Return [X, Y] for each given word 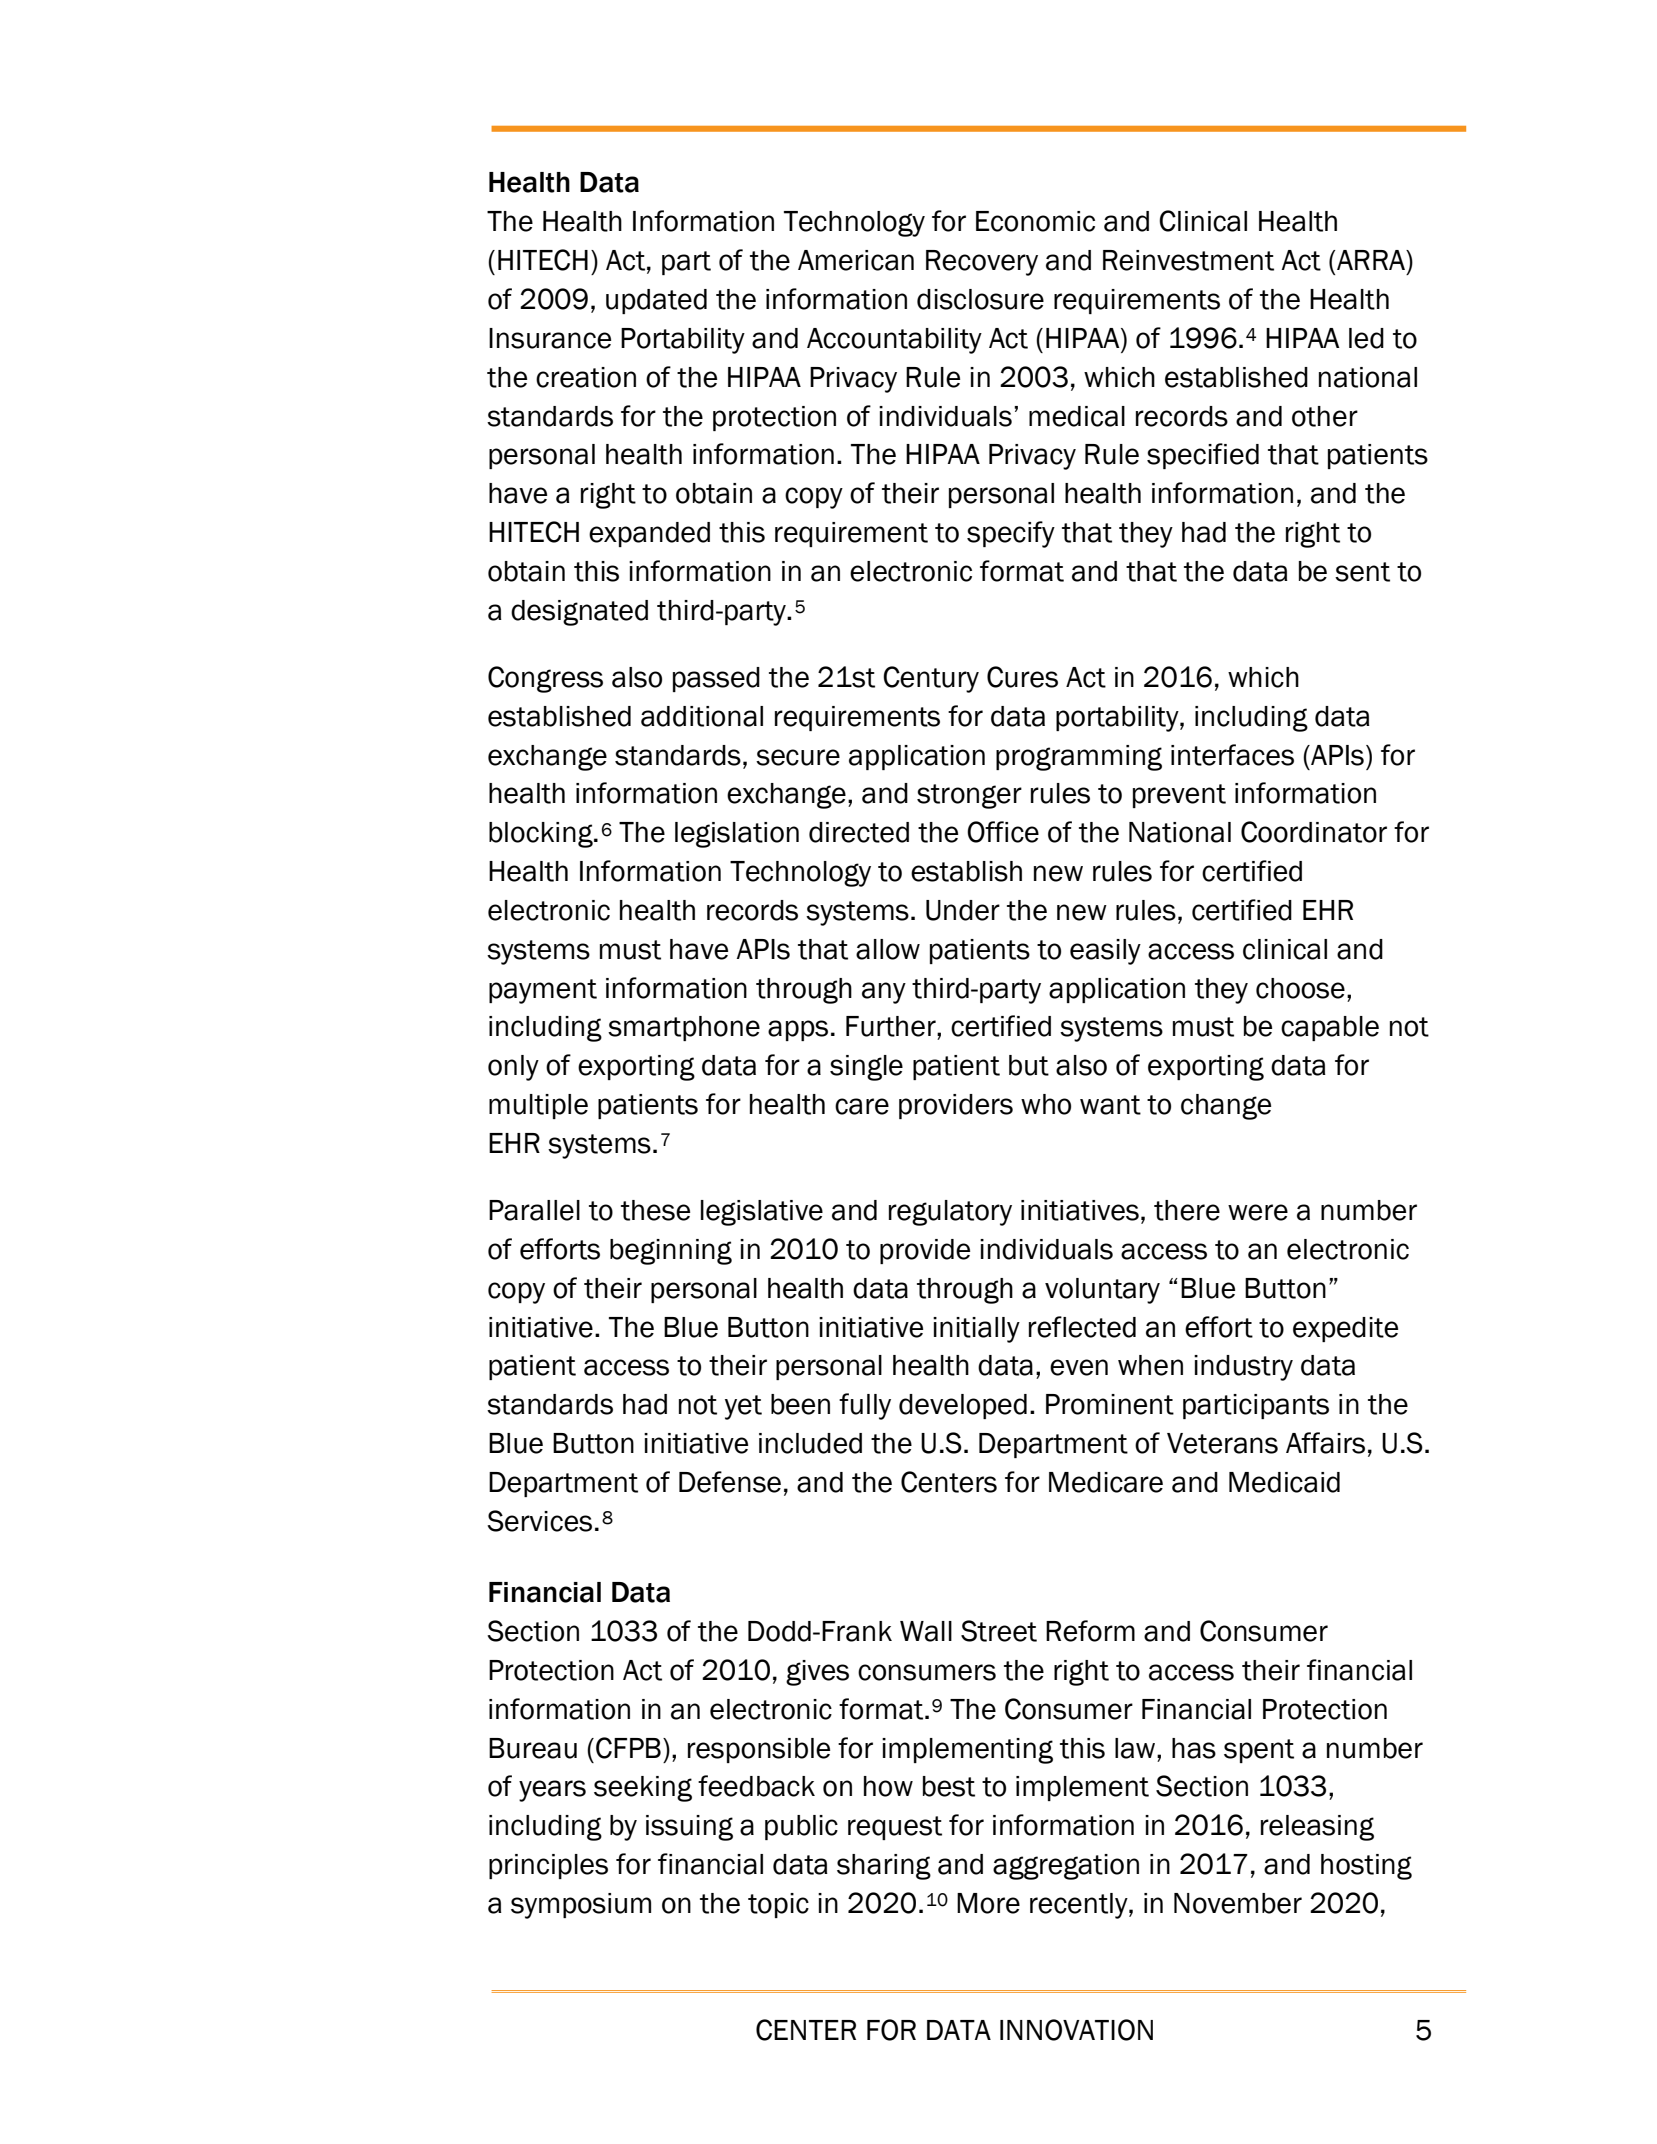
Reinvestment [1188, 260]
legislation [737, 835]
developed [963, 1406]
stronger [969, 796]
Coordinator [1314, 832]
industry [1243, 1368]
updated [656, 301]
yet [743, 1407]
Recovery [982, 263]
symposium [581, 1906]
